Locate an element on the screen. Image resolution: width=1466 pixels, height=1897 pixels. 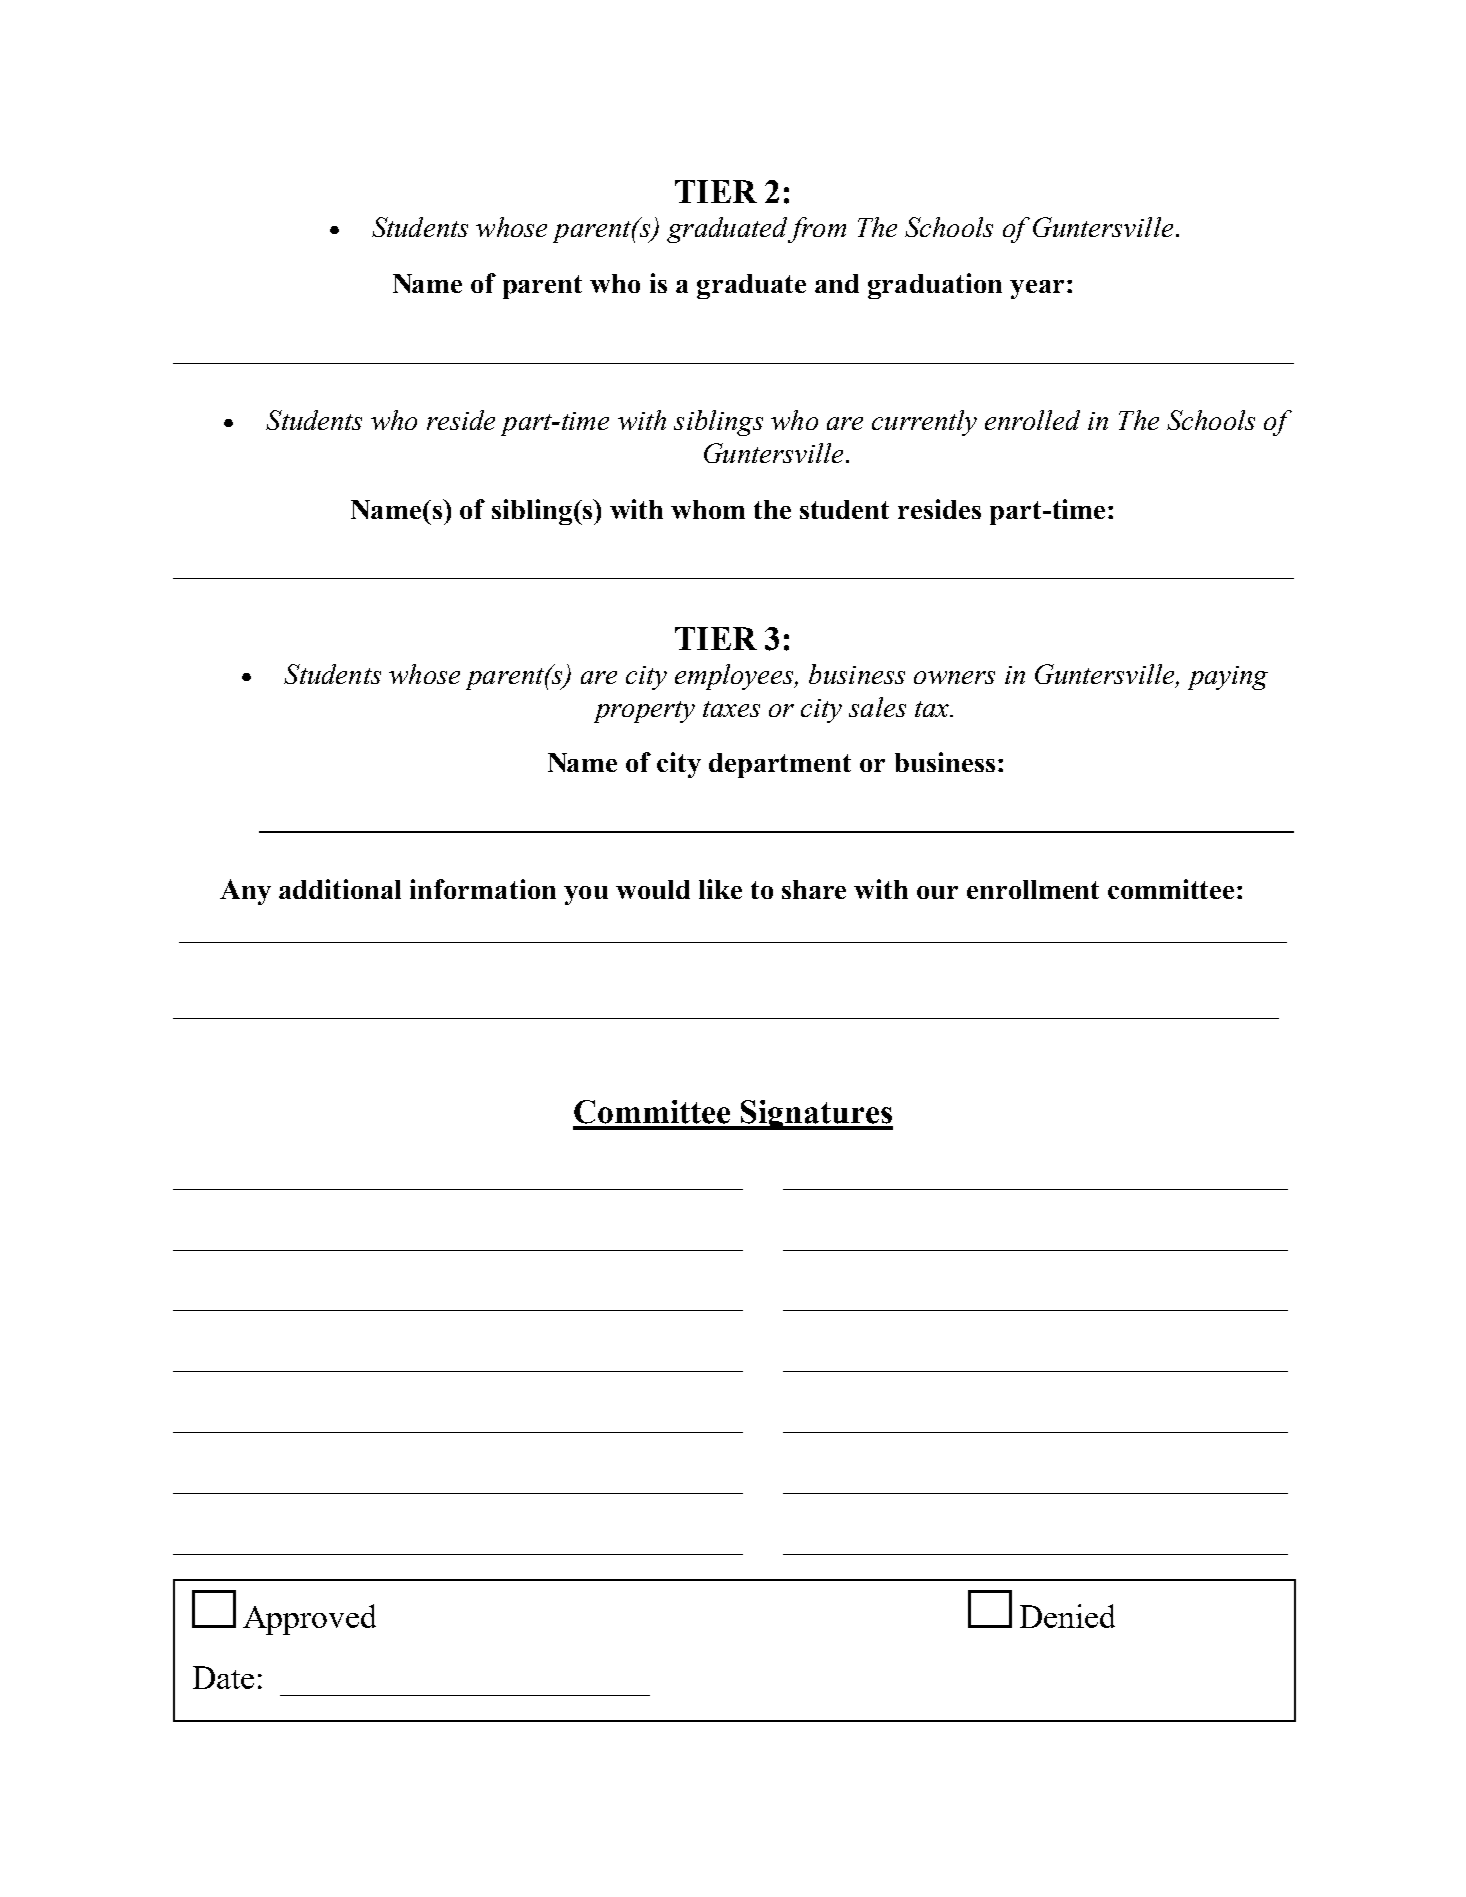
and is located at coordinates (837, 283).
